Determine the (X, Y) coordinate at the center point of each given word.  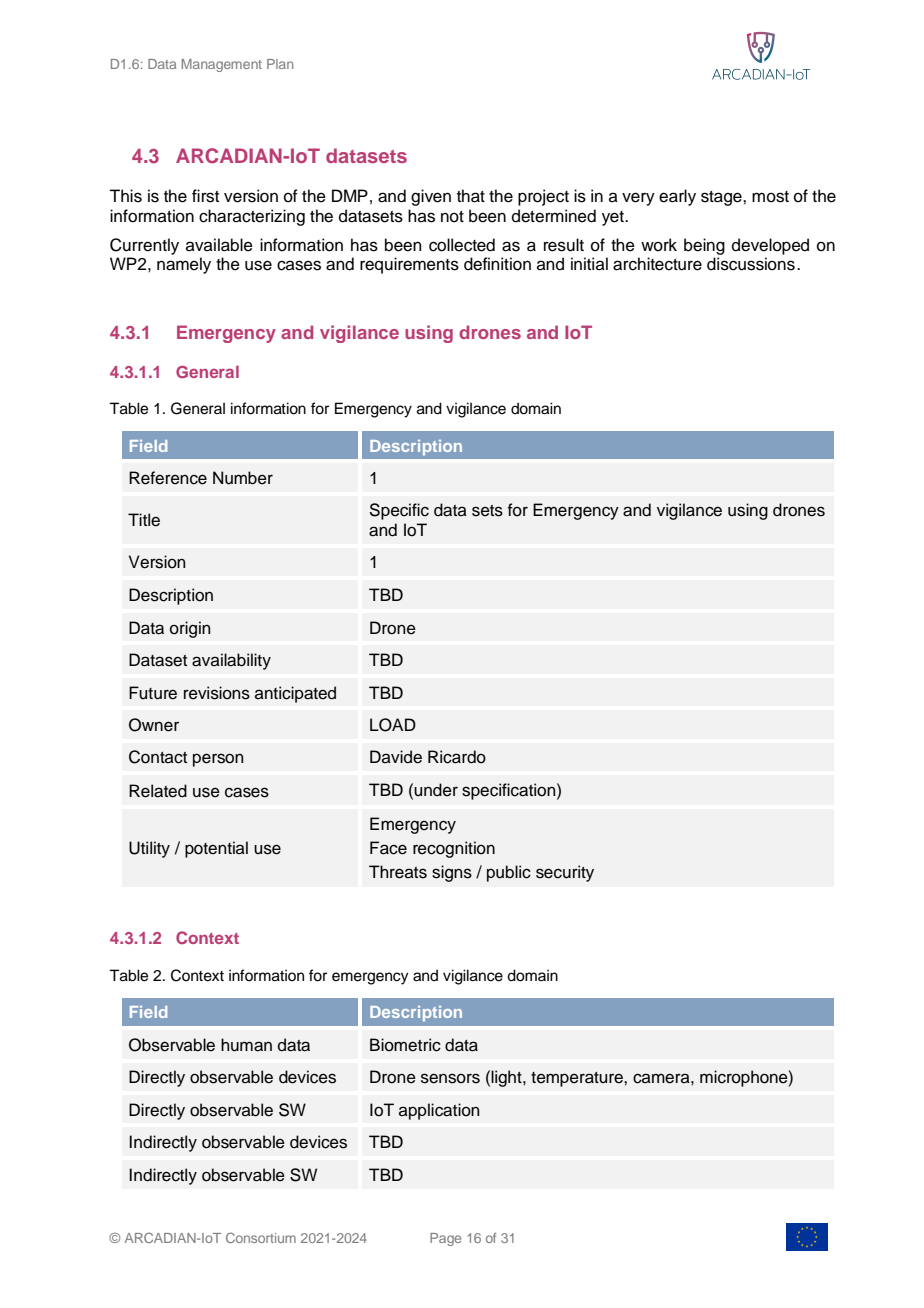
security (565, 873)
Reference (168, 478)
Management (222, 65)
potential (216, 849)
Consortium (261, 1237)
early (677, 197)
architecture (657, 264)
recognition (454, 849)
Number (243, 478)
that (471, 196)
